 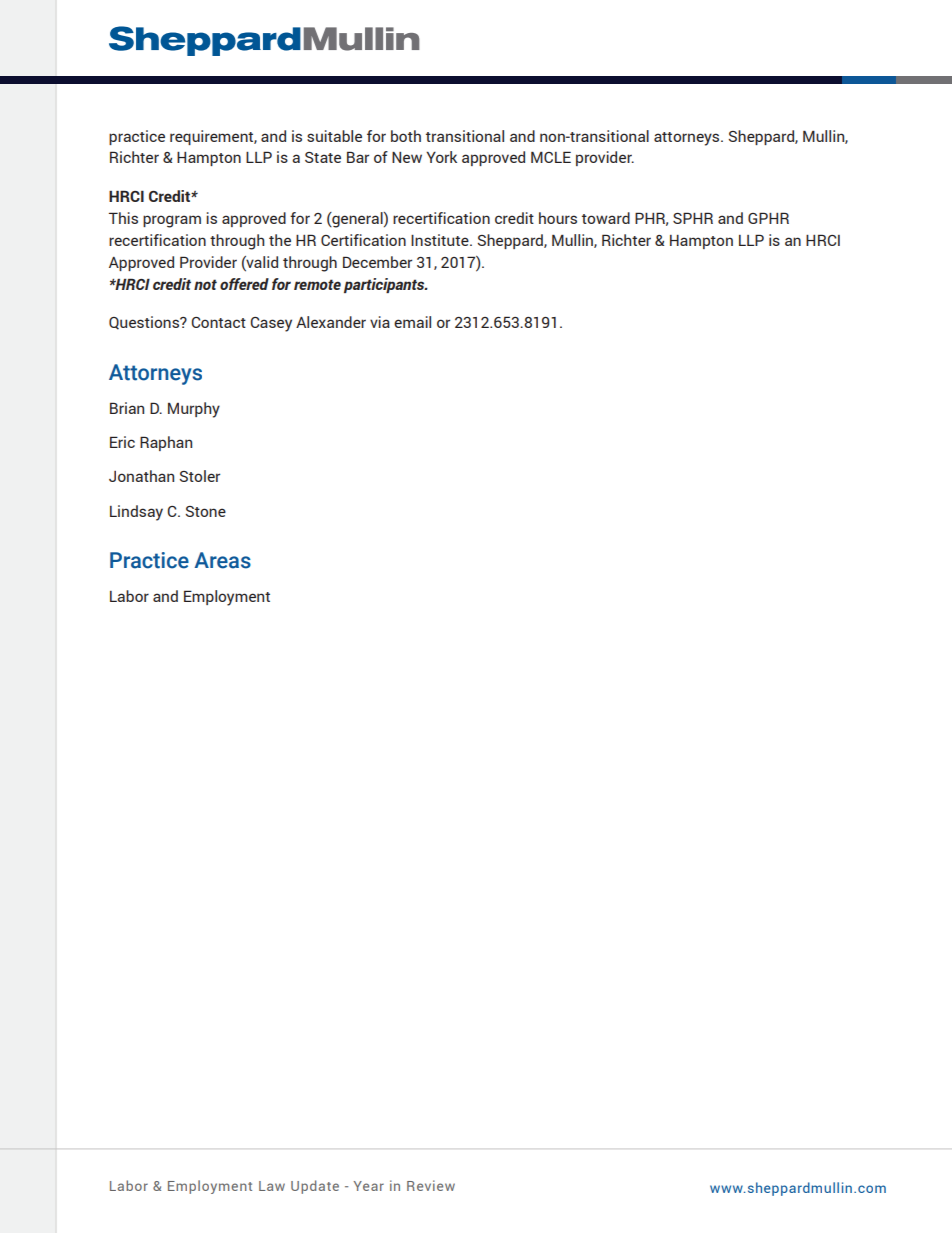 What do you see at coordinates (205, 511) in the image?
I see `Stone` at bounding box center [205, 511].
